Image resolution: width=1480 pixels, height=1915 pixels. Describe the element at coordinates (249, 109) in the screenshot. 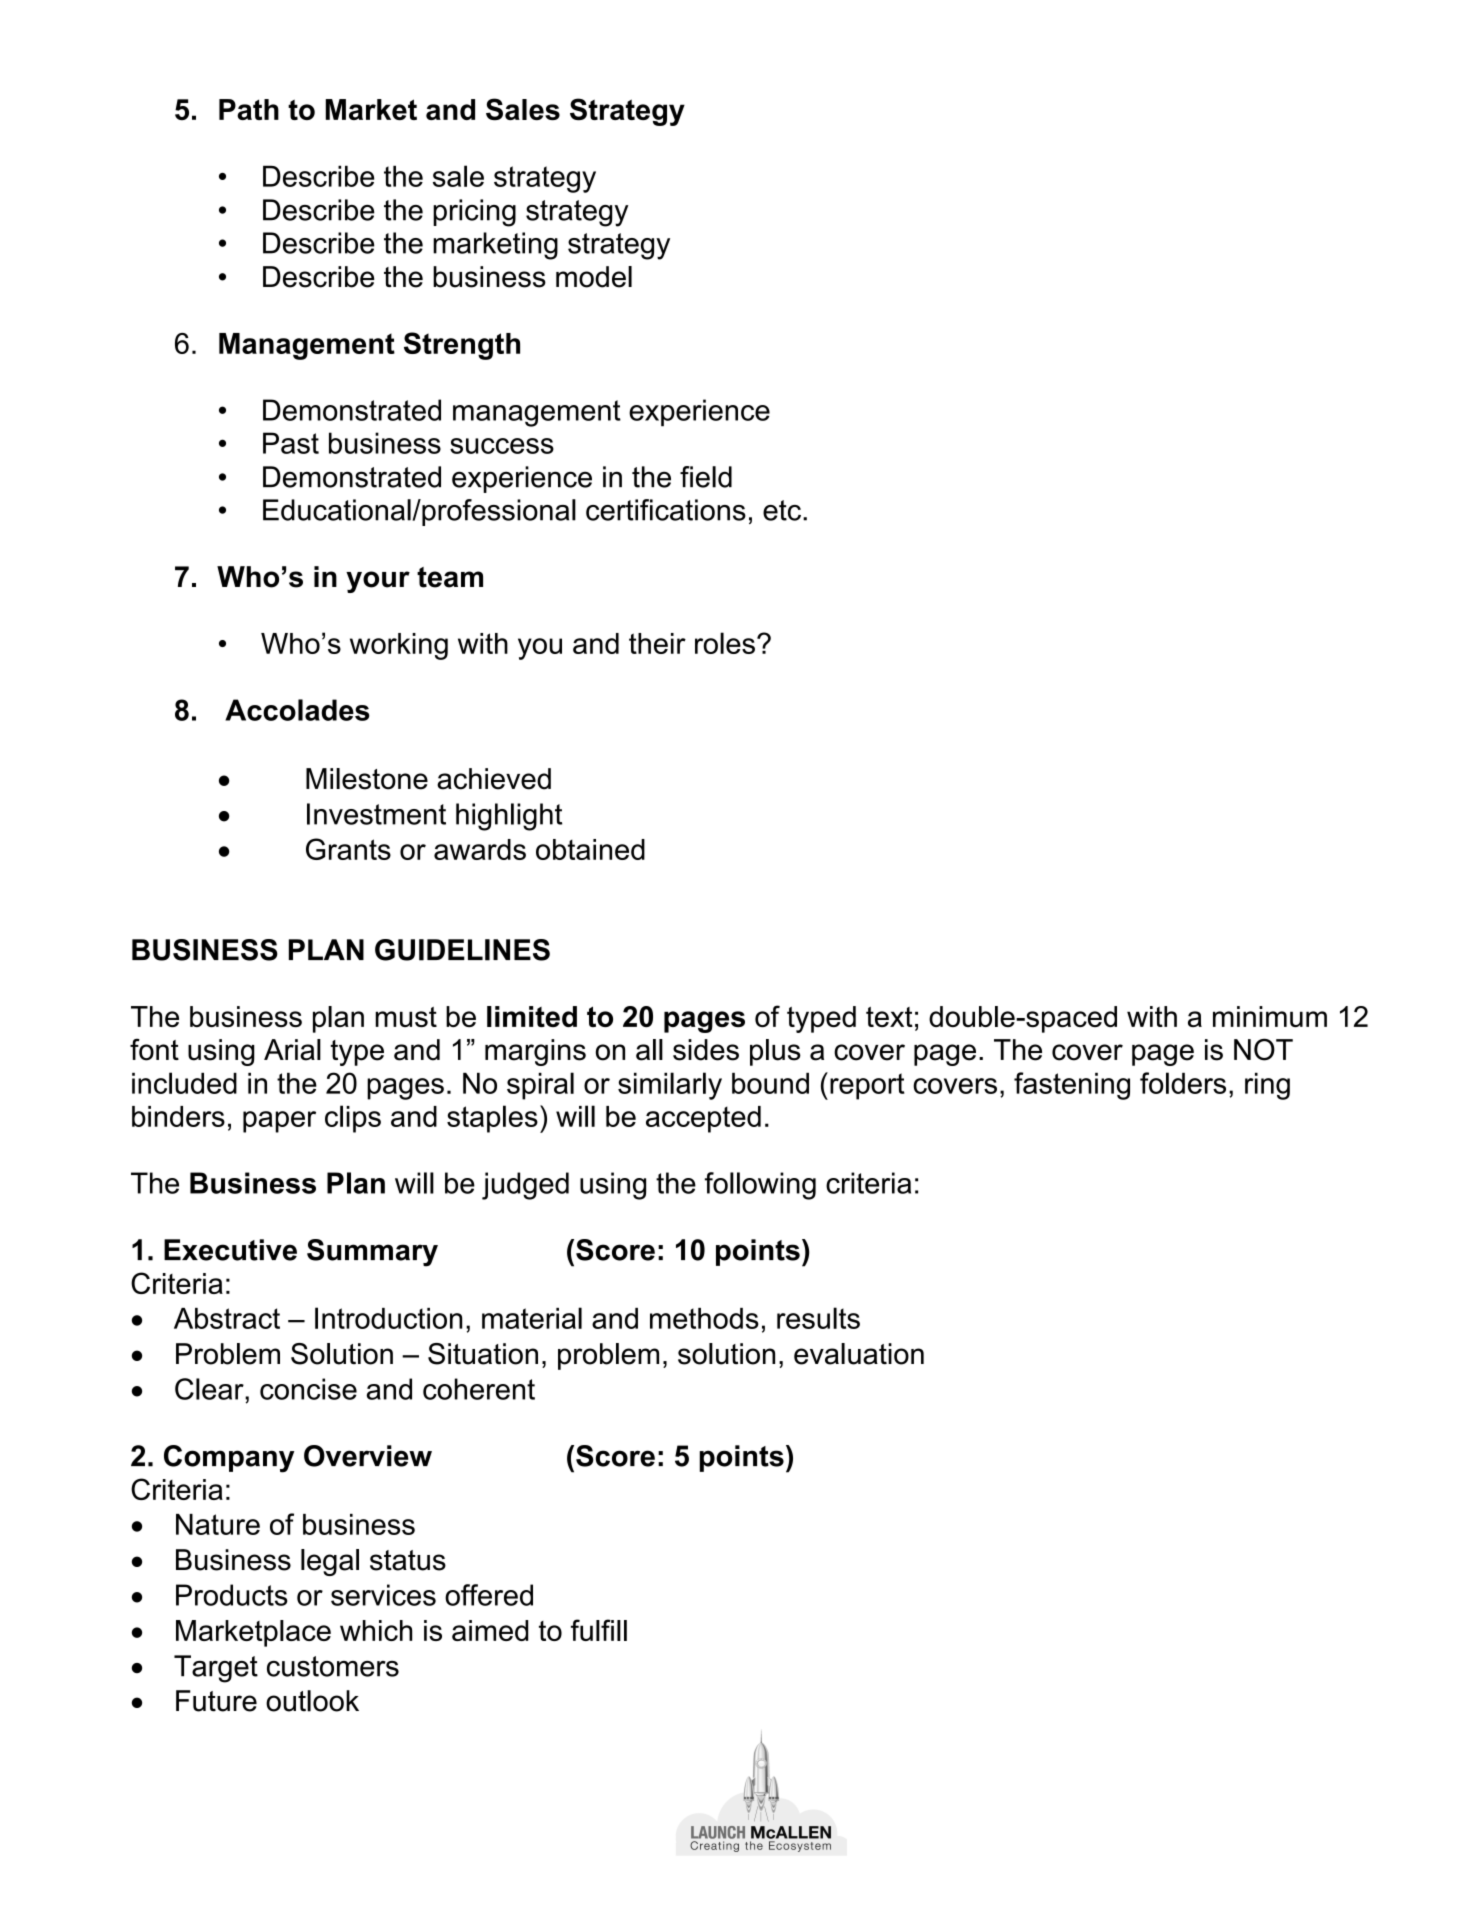

I see `Path` at that location.
